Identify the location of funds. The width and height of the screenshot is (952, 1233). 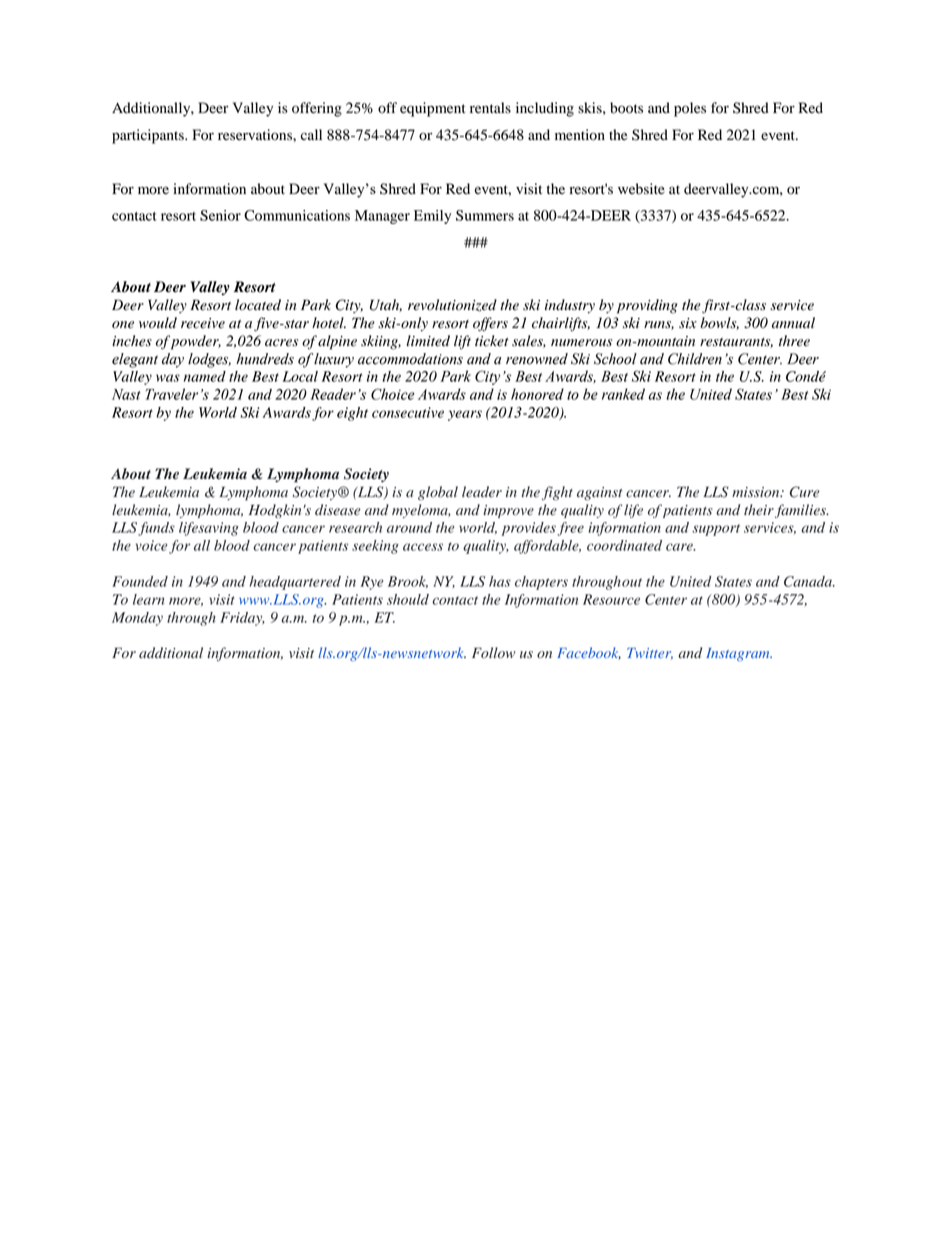
(156, 529).
